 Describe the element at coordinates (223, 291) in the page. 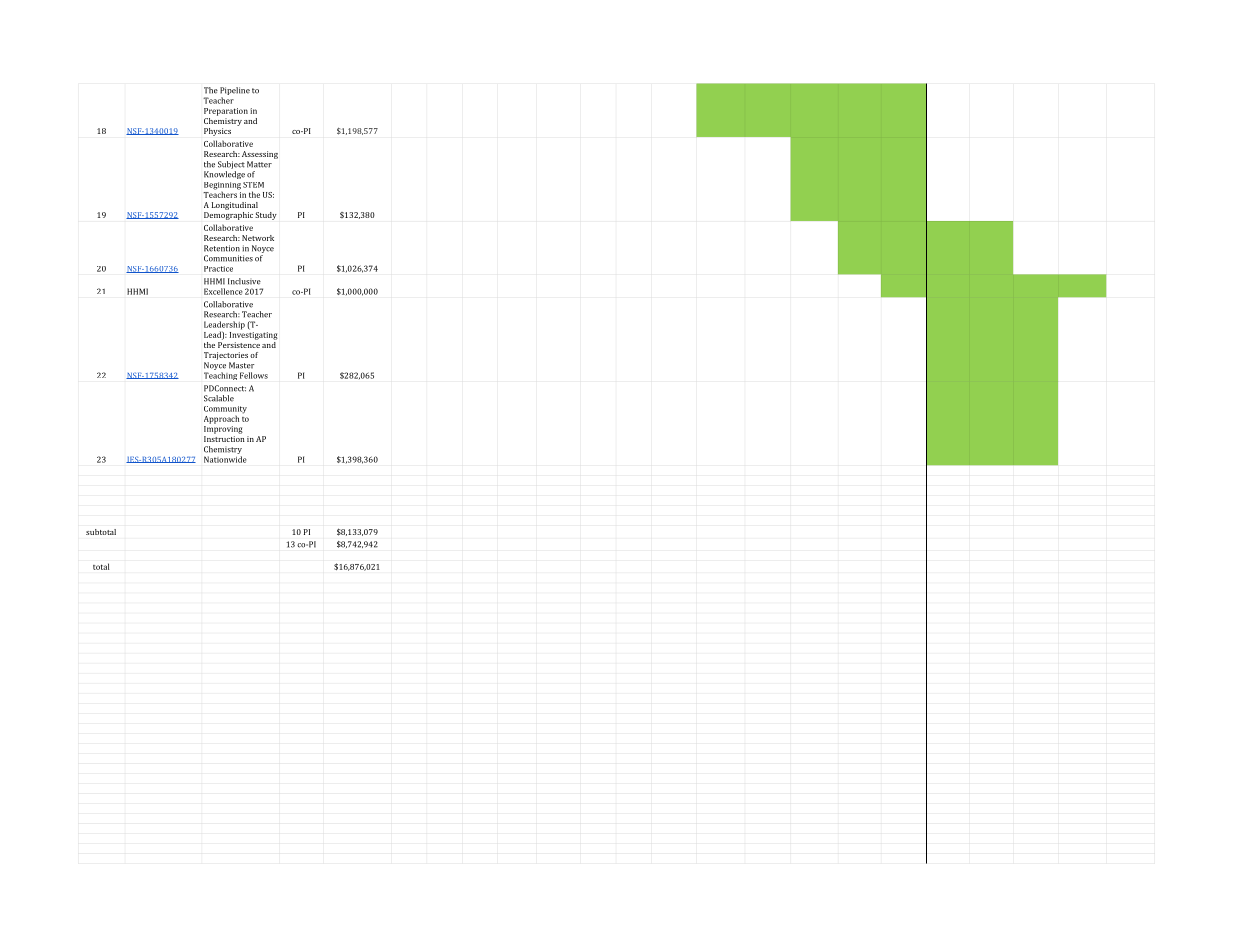

I see `Excellence` at that location.
